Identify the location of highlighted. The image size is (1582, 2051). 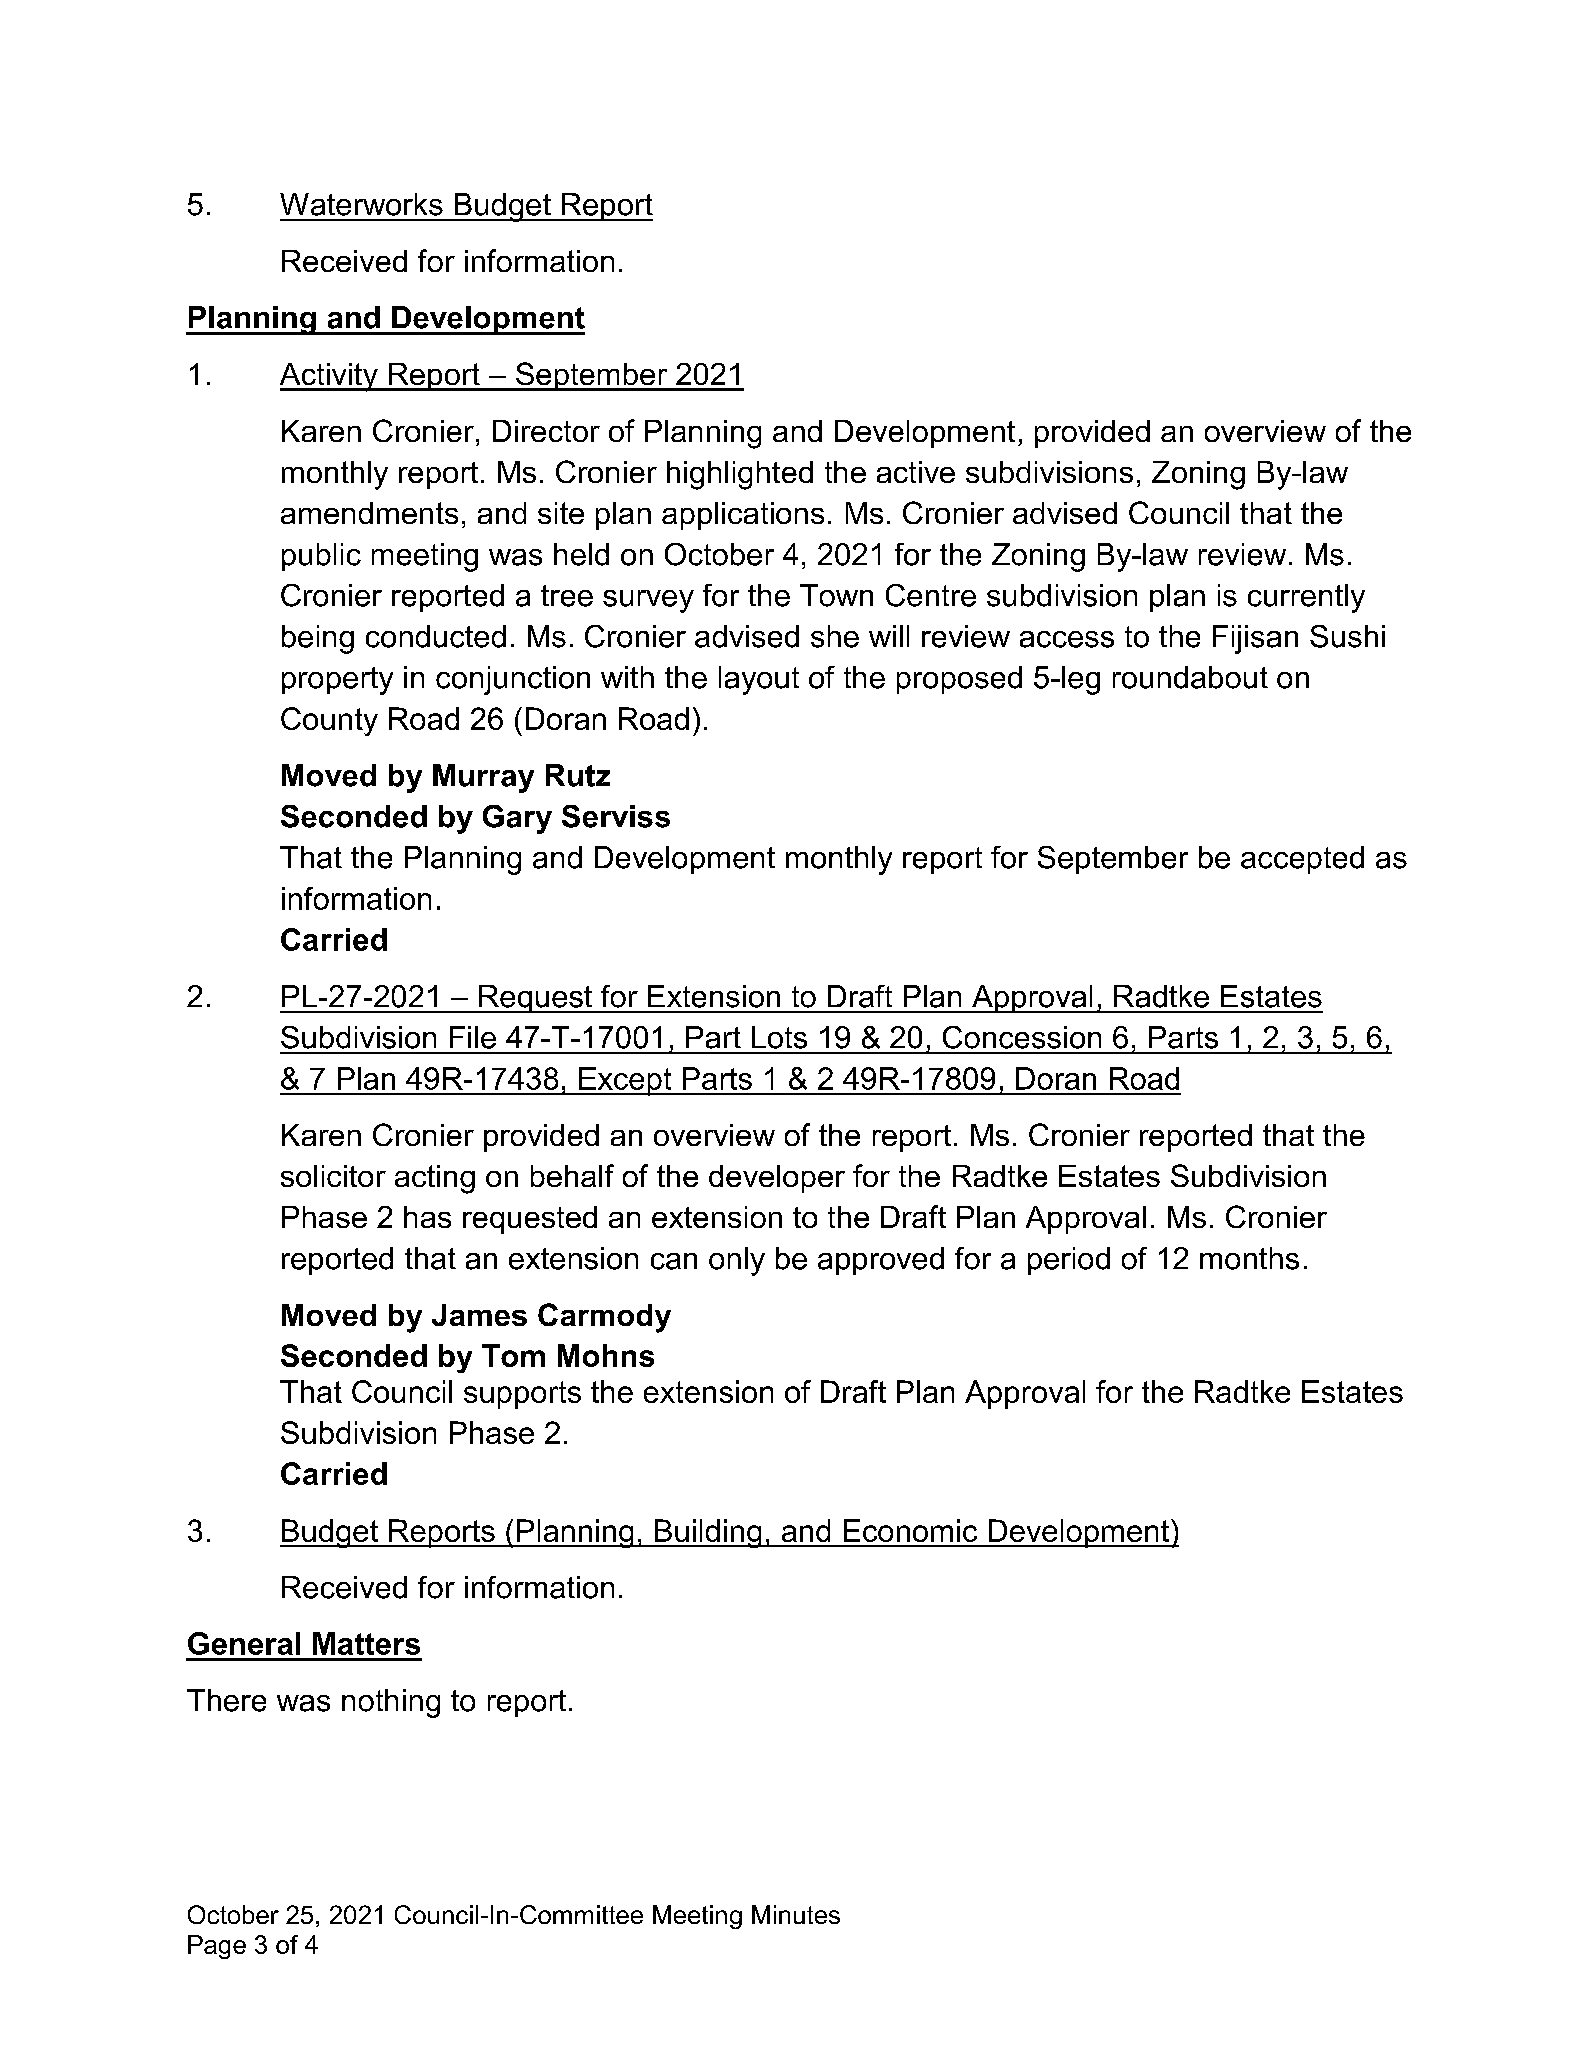
(740, 475).
